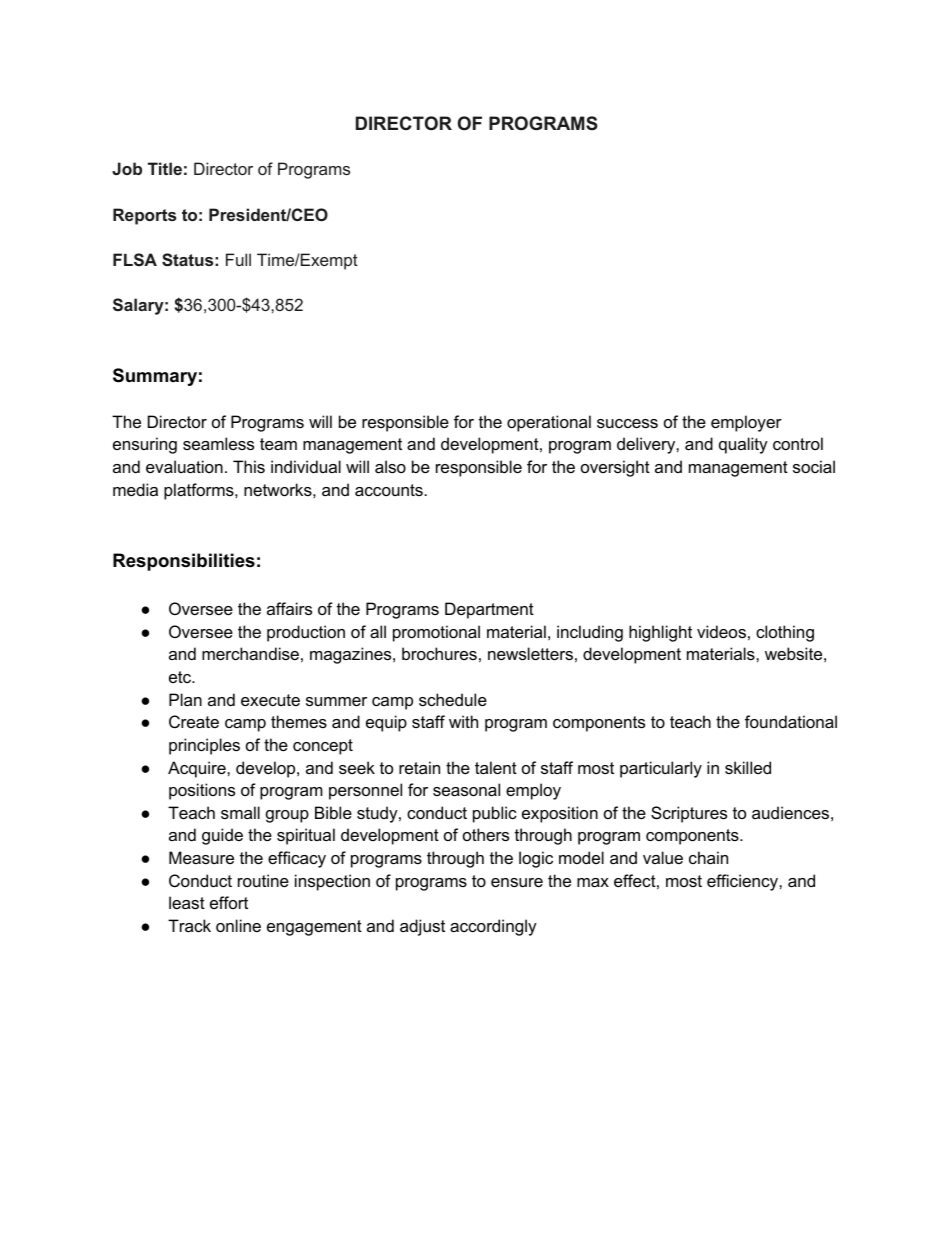  What do you see at coordinates (627, 423) in the page?
I see `success` at bounding box center [627, 423].
